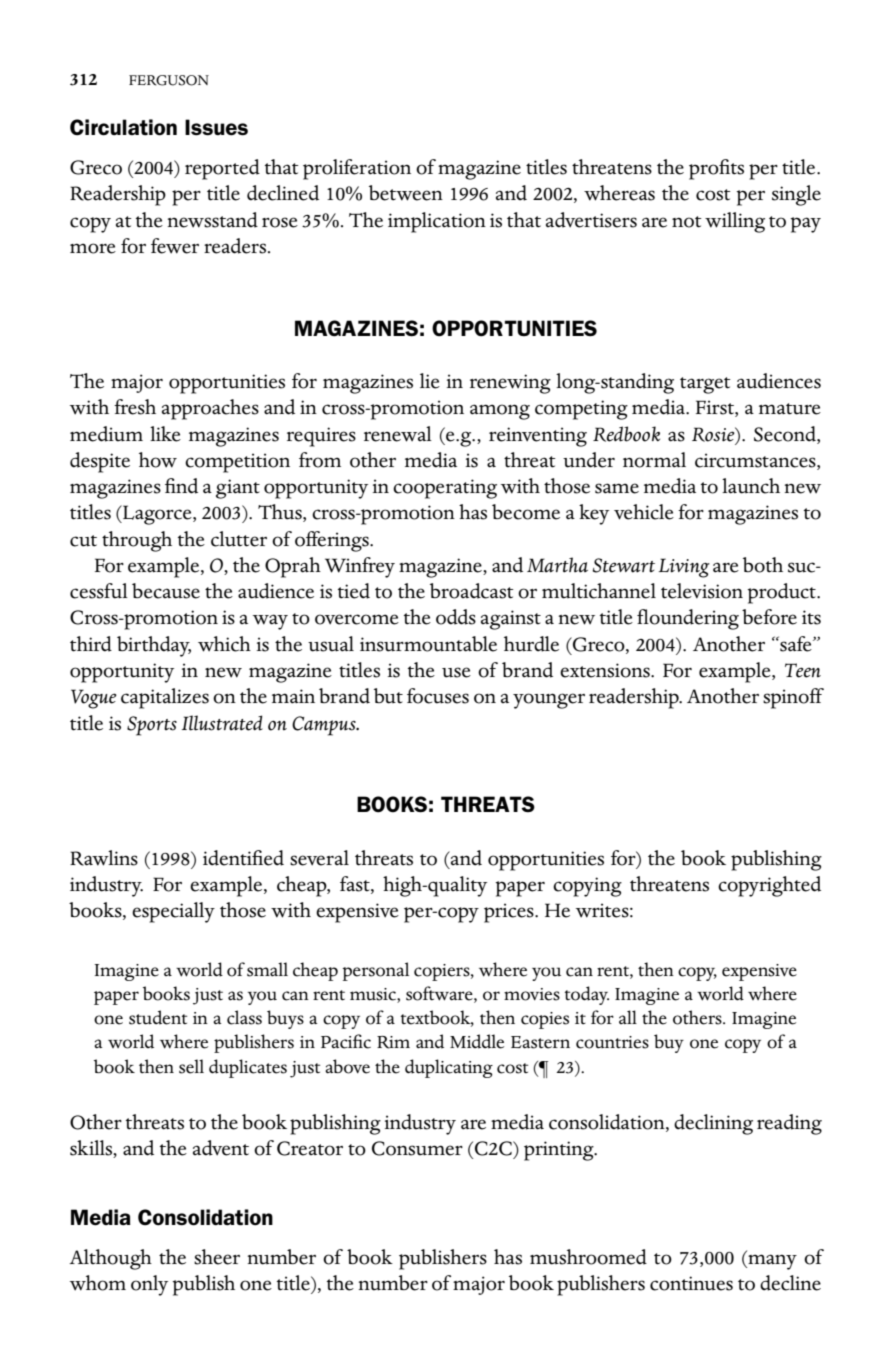 The height and width of the image is (1372, 890). What do you see at coordinates (417, 1148) in the image?
I see `Consumer` at bounding box center [417, 1148].
